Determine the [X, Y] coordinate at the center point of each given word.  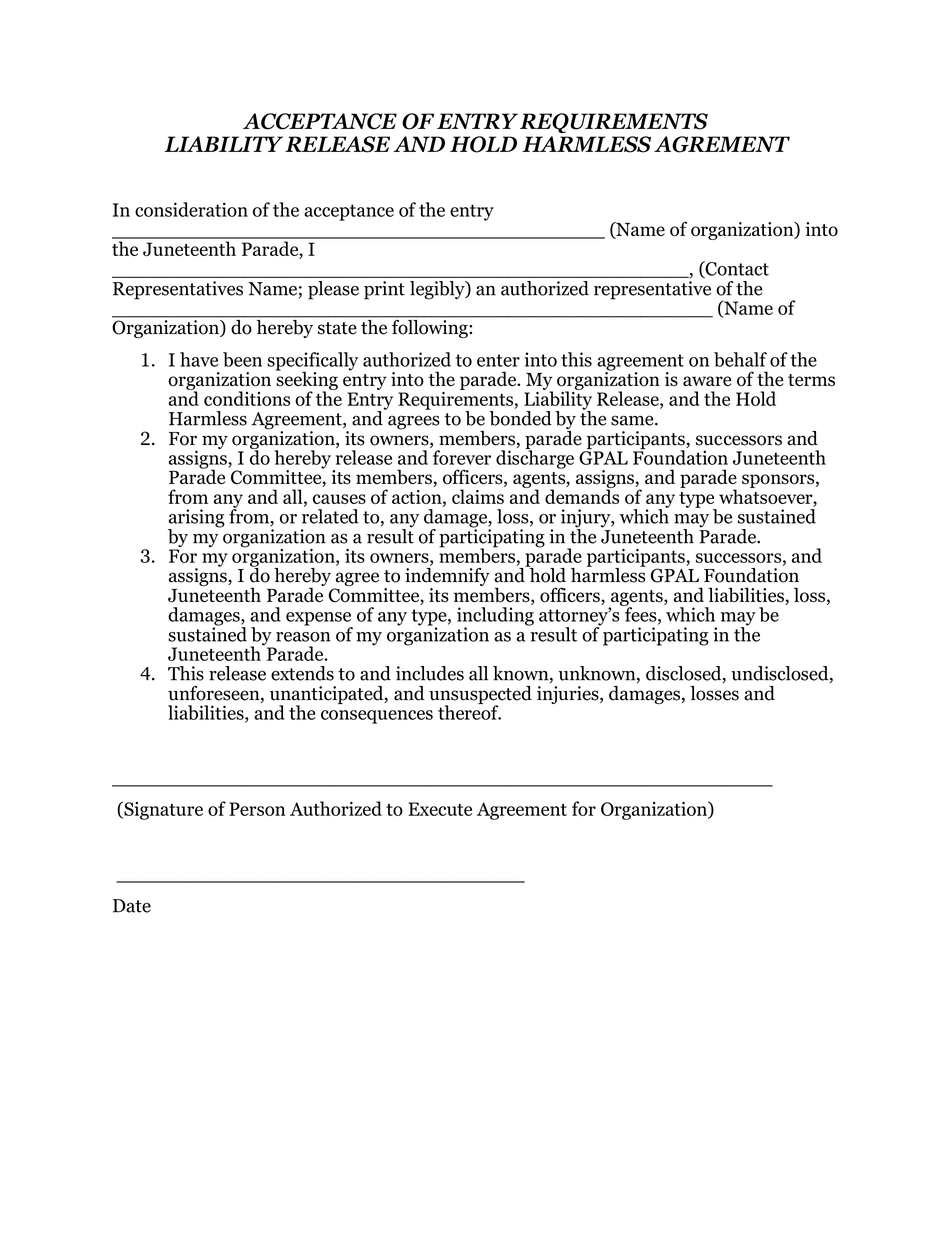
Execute [440, 809]
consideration [191, 209]
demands [582, 495]
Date [132, 906]
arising [196, 519]
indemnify [447, 577]
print [384, 290]
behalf [740, 359]
